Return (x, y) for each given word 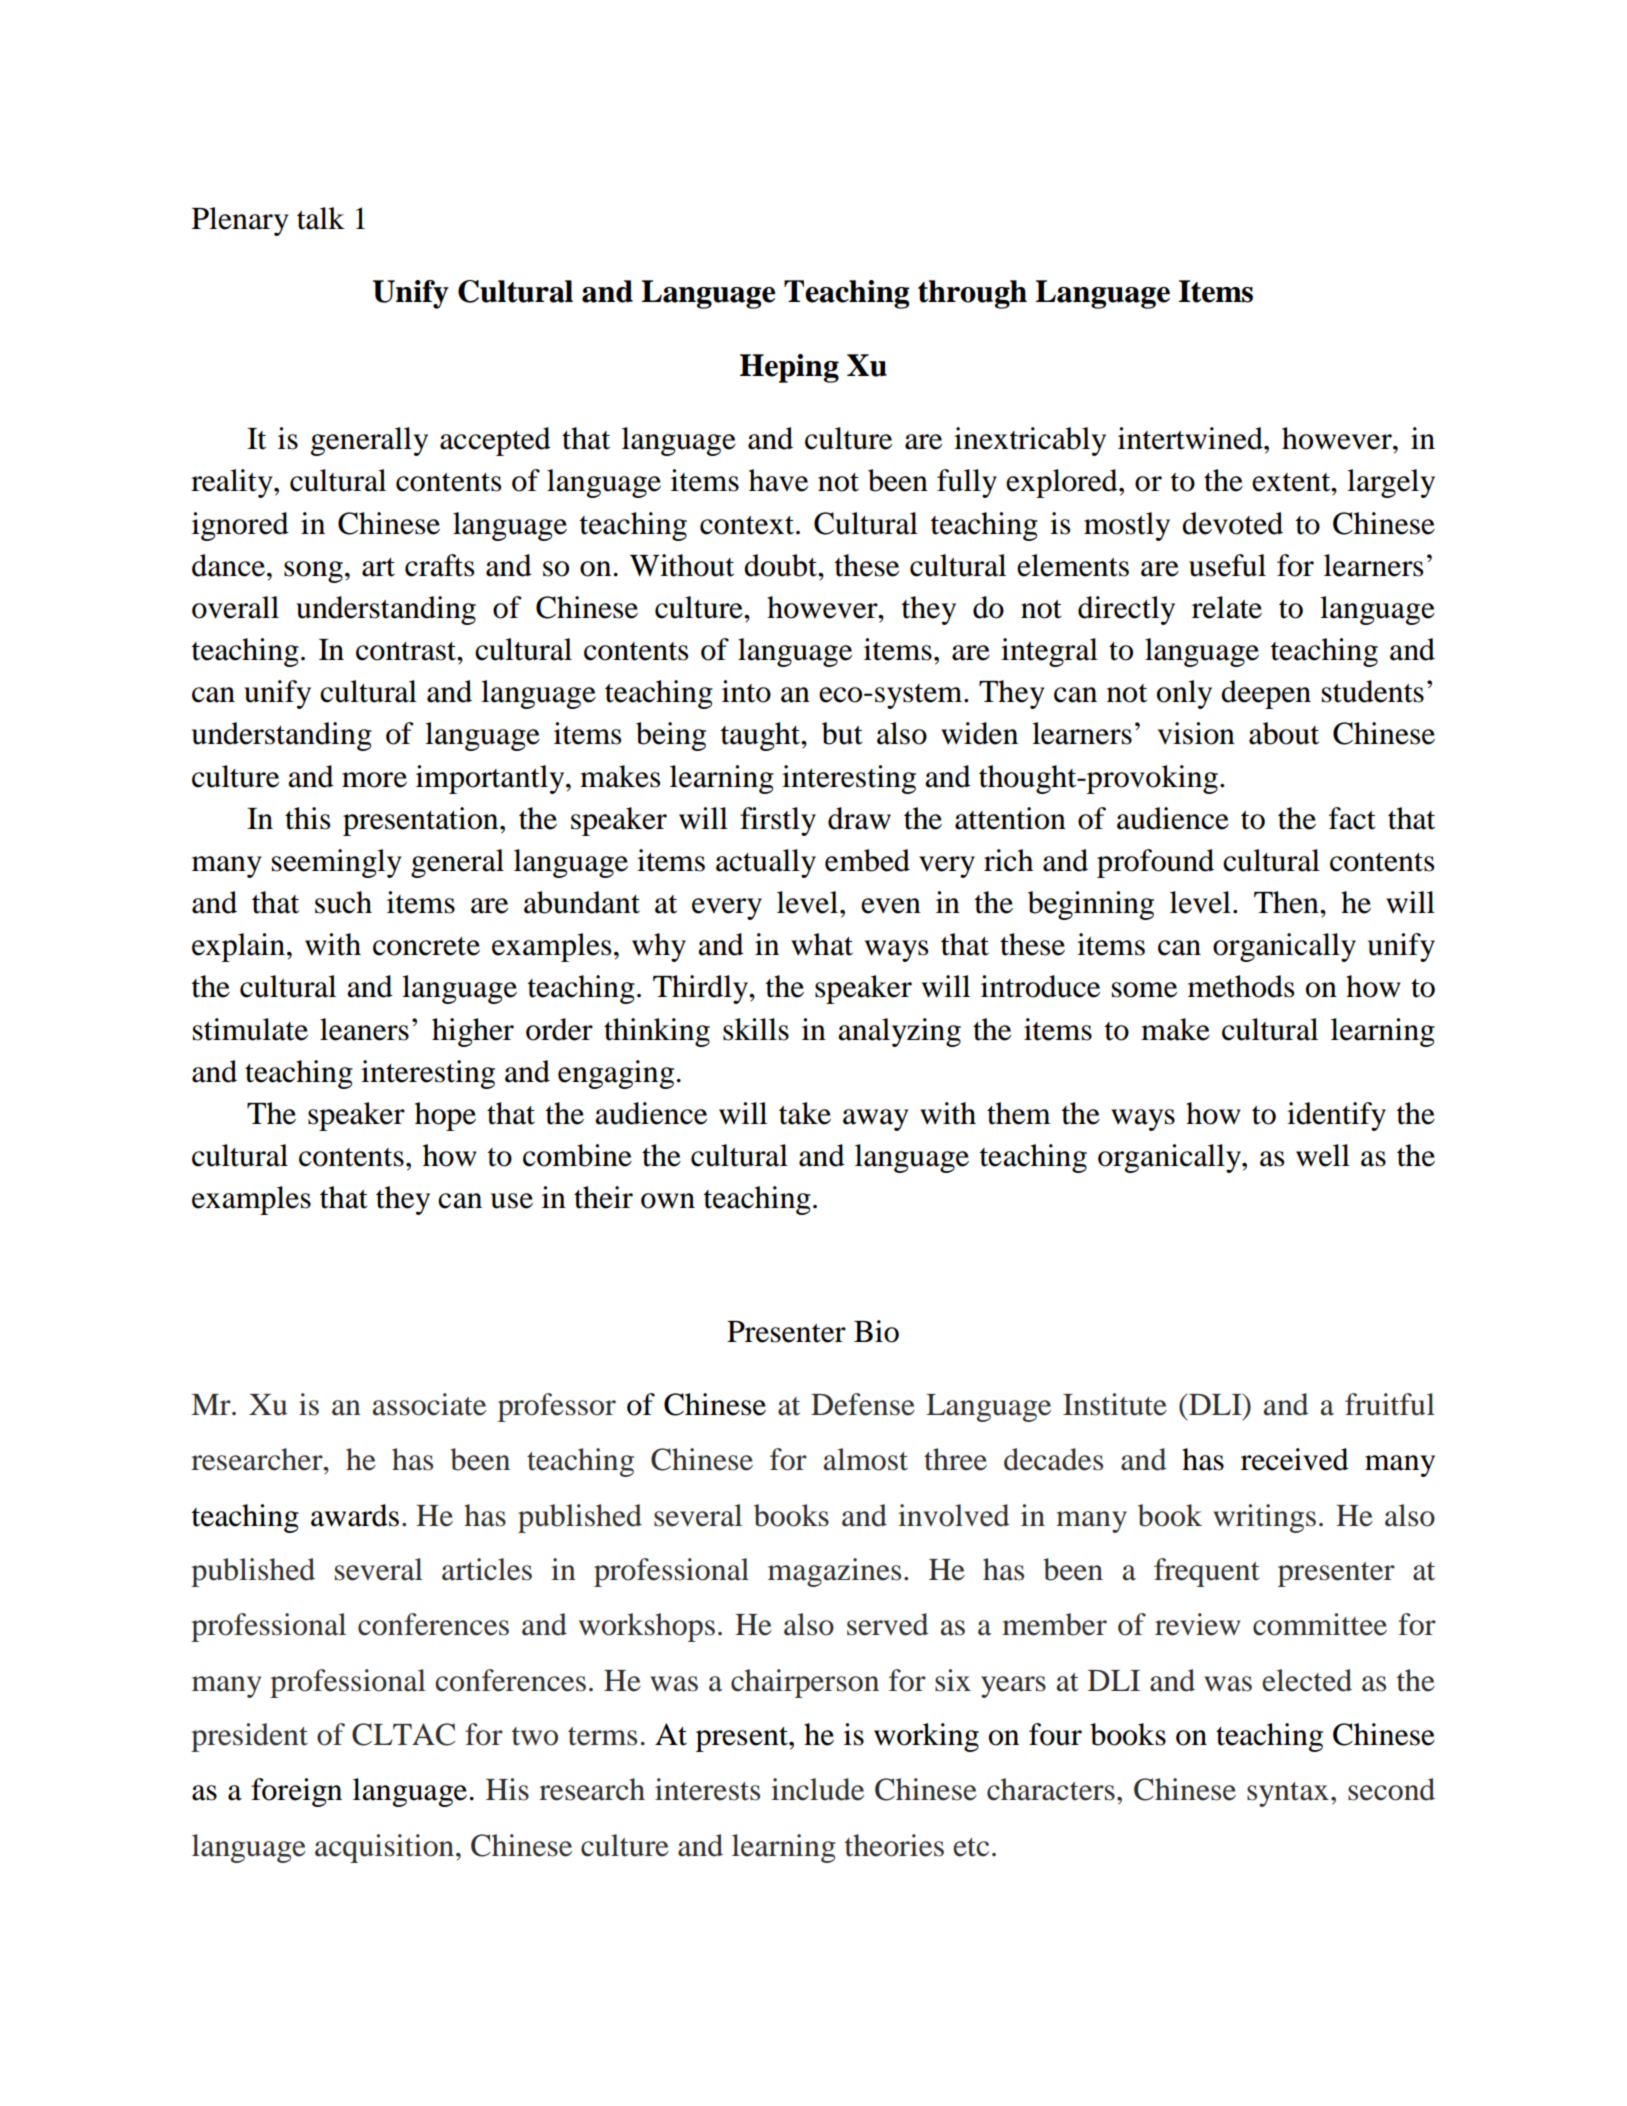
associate (429, 1404)
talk (321, 218)
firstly (778, 821)
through (972, 294)
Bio (876, 1331)
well (1323, 1155)
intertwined (1191, 438)
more (374, 780)
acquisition (386, 1848)
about (1284, 733)
